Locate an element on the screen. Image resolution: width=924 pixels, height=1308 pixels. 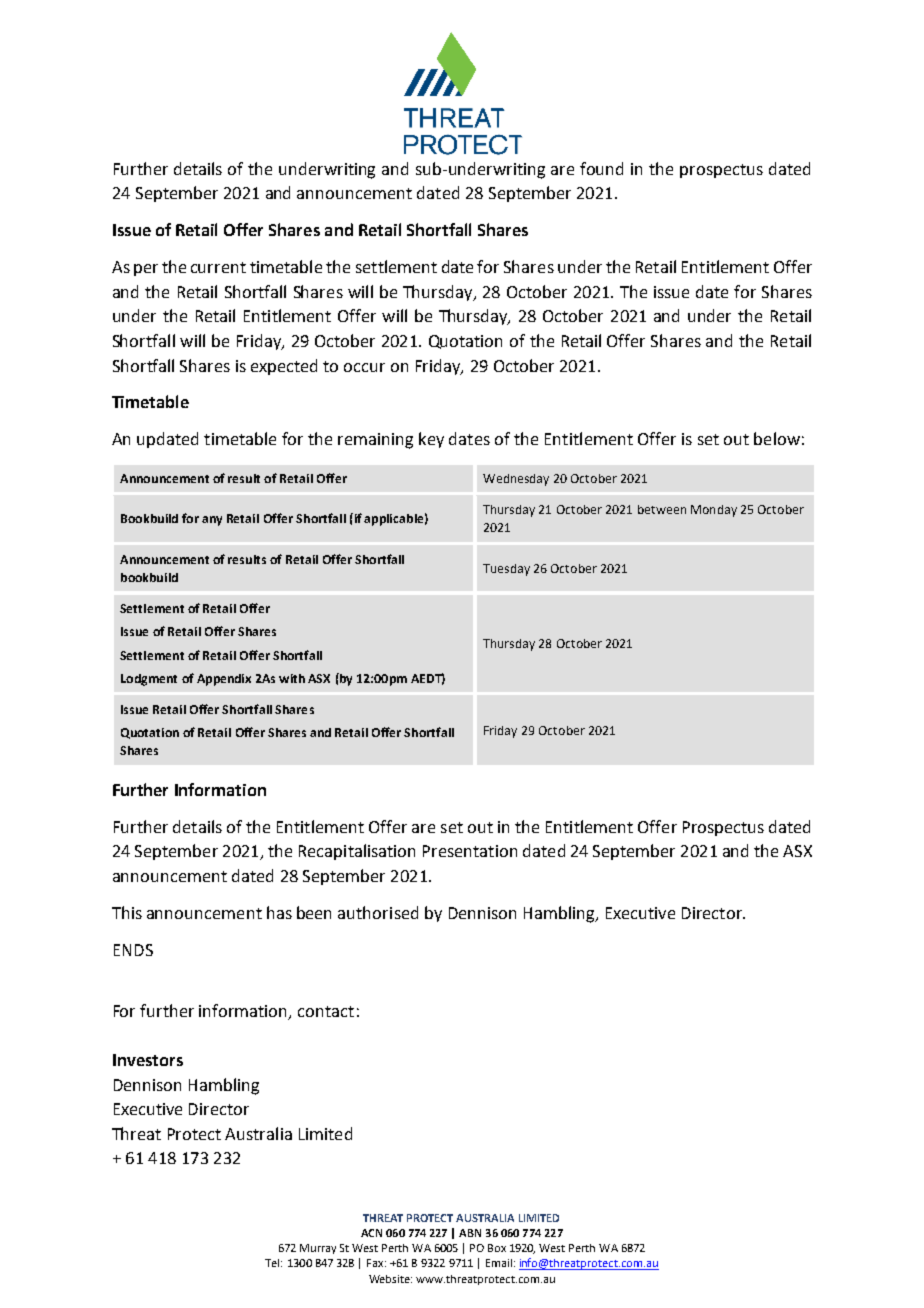
Monday is located at coordinates (714, 511).
